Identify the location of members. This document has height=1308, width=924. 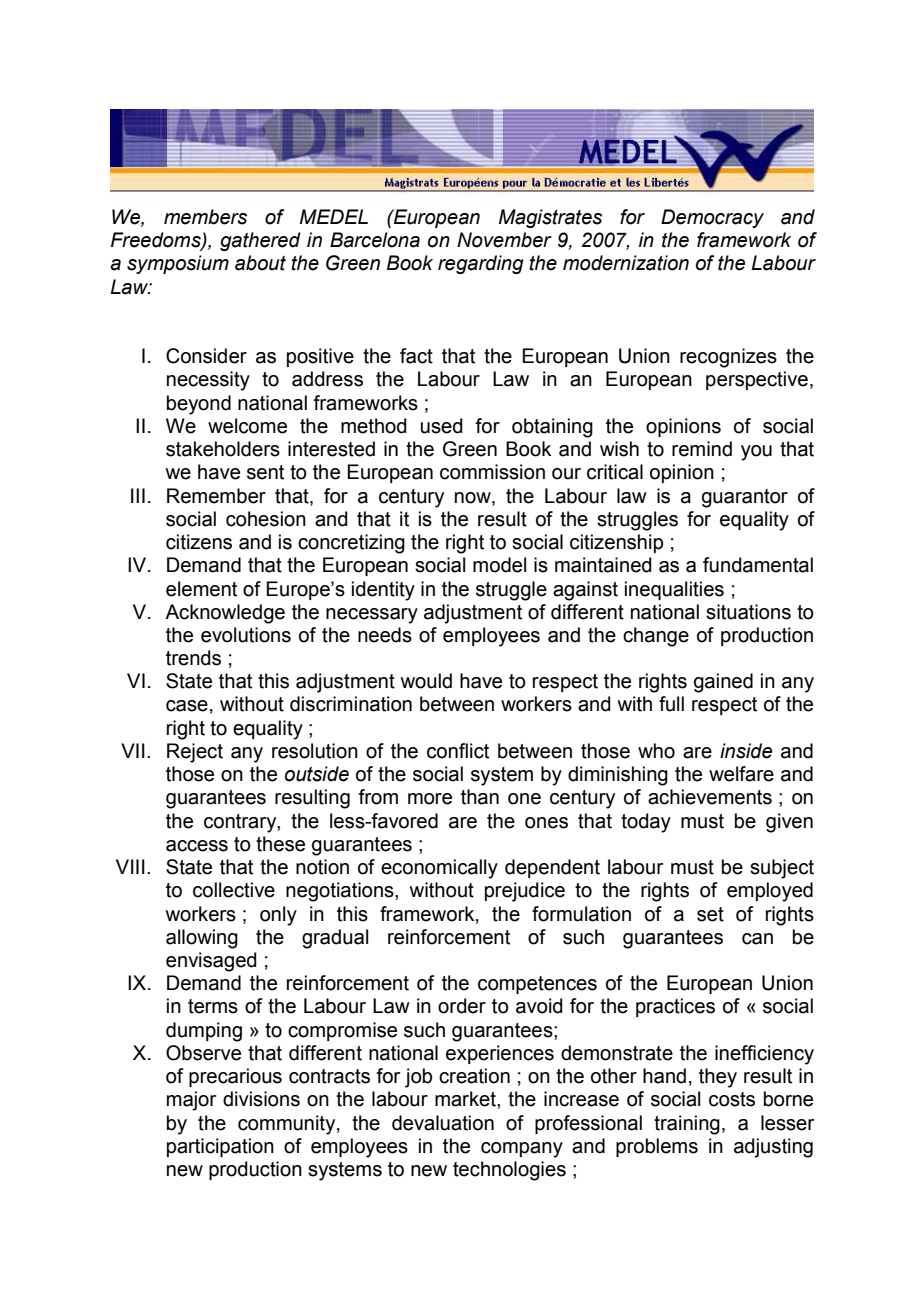
(205, 217).
